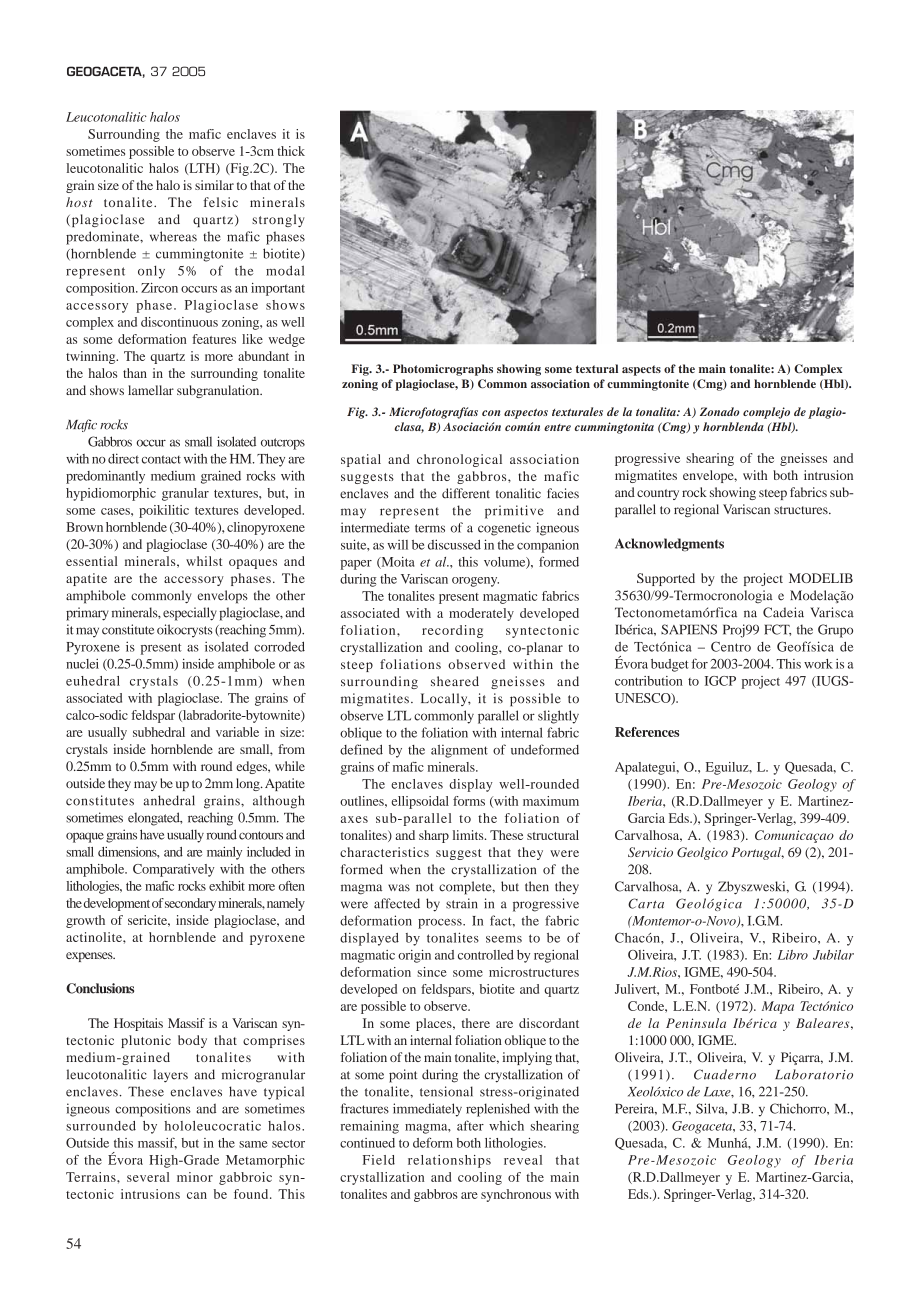 The width and height of the document is (924, 1308). I want to click on Comparatively, so click(173, 870).
